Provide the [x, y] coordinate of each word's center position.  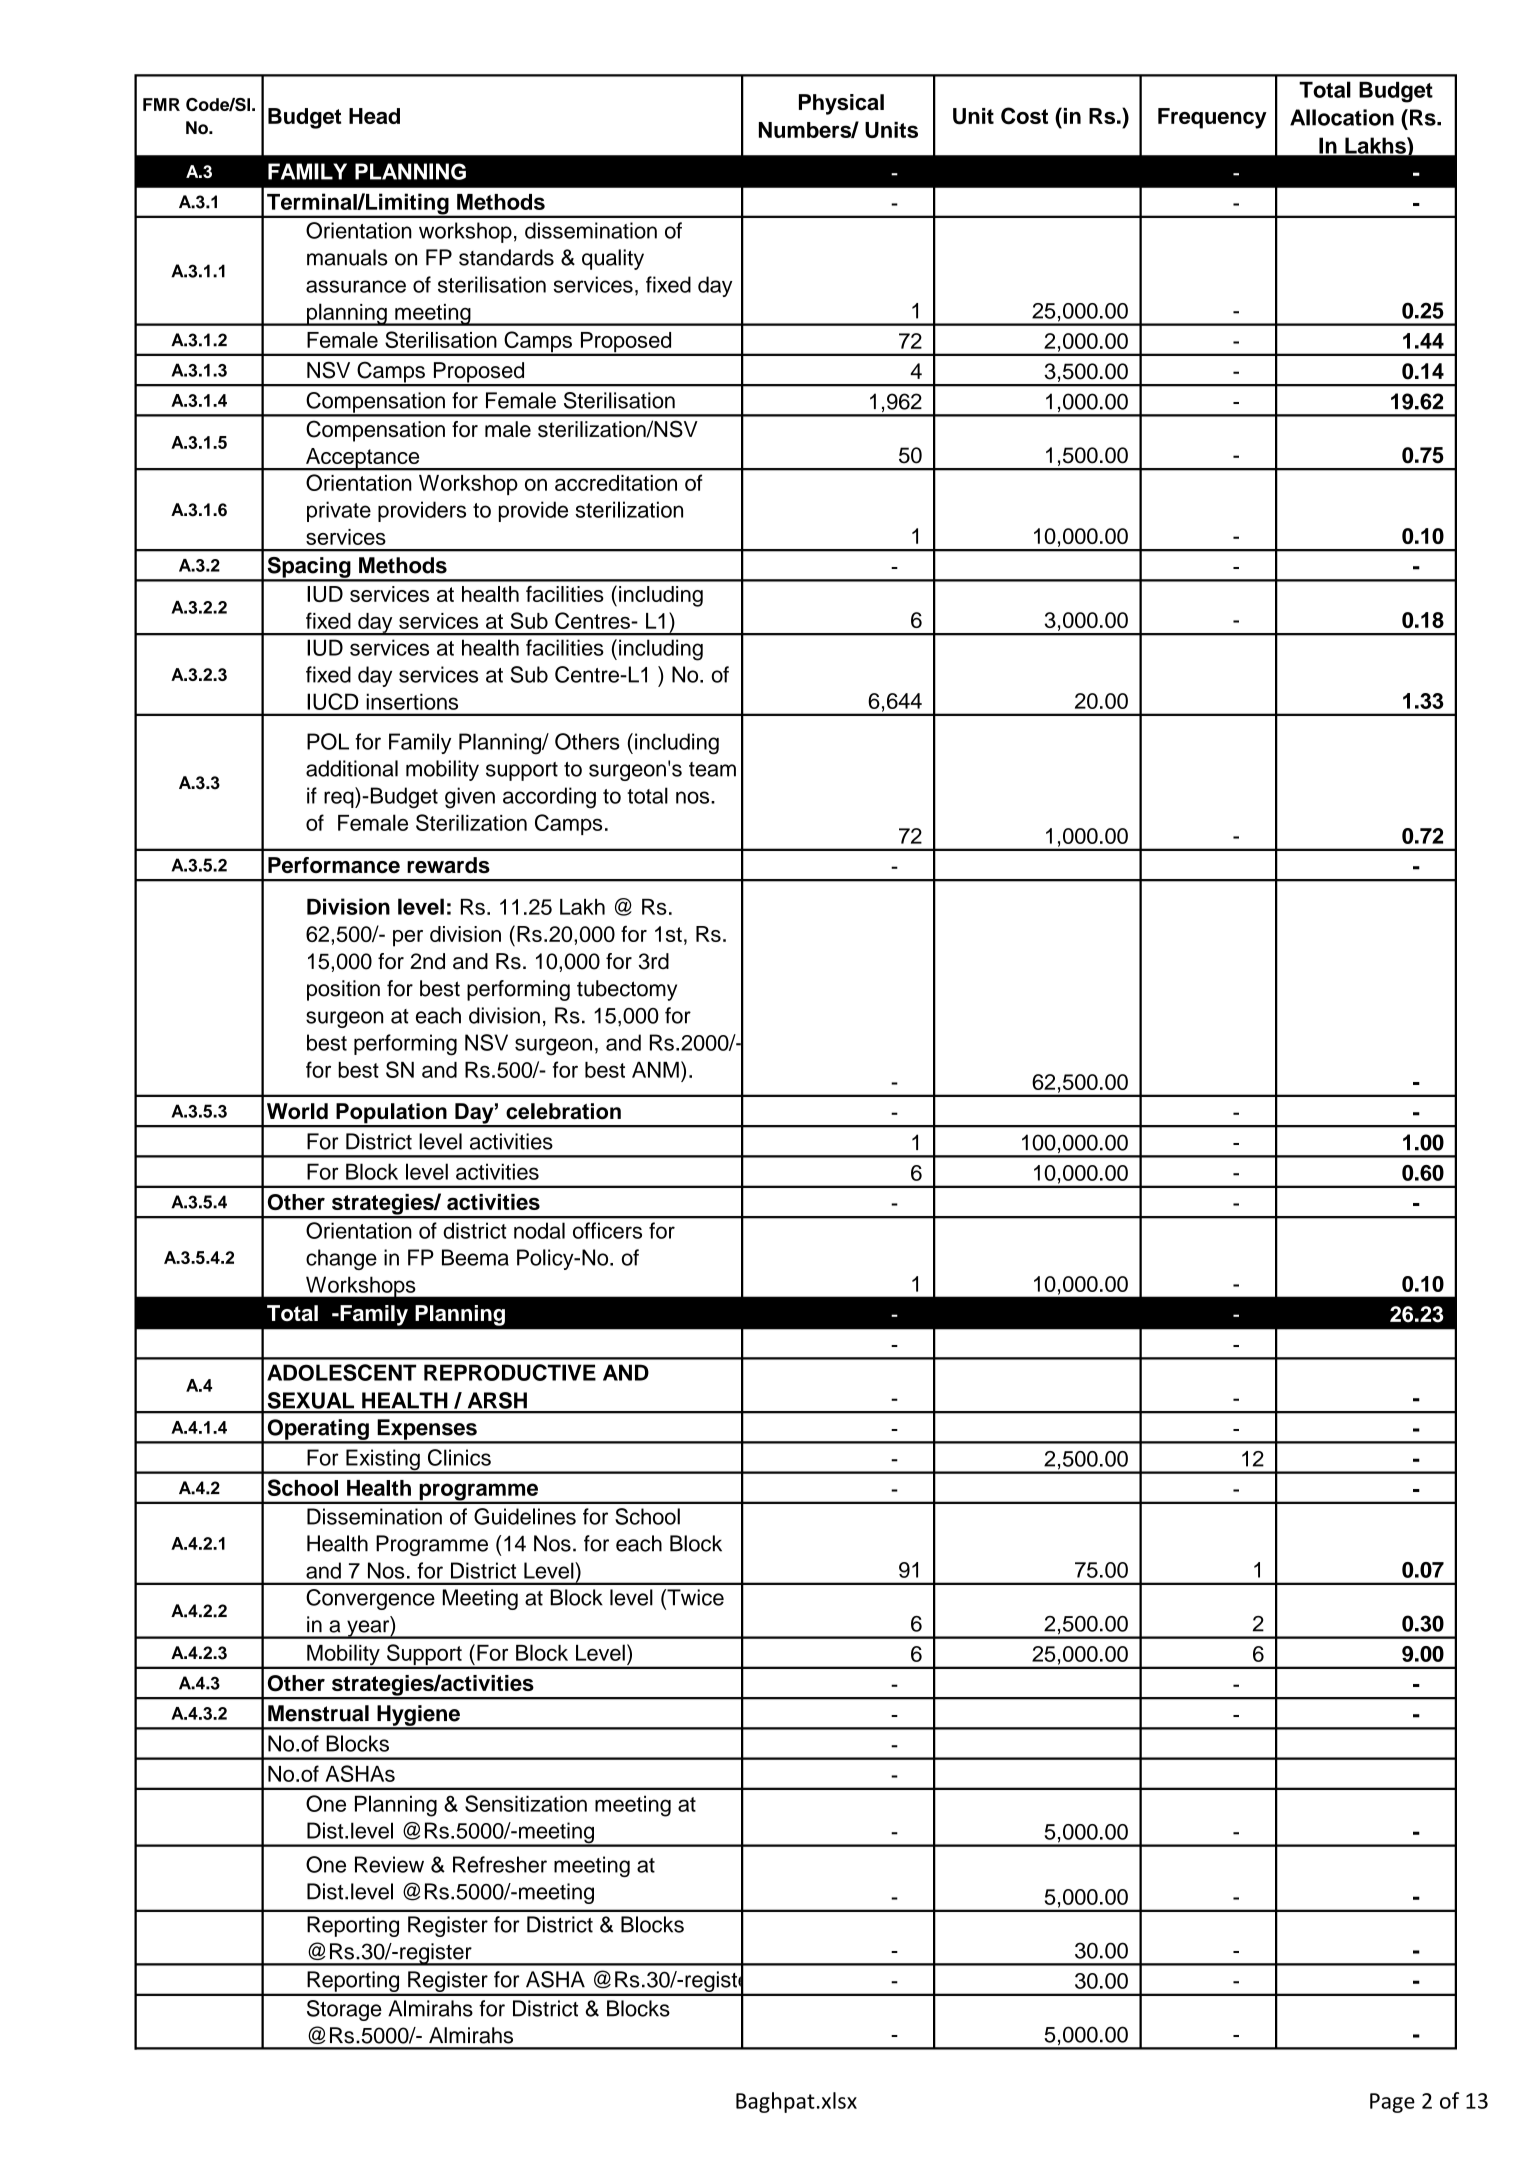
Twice [694, 1597]
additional [352, 768]
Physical [841, 104]
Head [374, 116]
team [712, 769]
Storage [344, 2010]
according [549, 798]
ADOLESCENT [341, 1372]
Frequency [1212, 118]
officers [607, 1230]
